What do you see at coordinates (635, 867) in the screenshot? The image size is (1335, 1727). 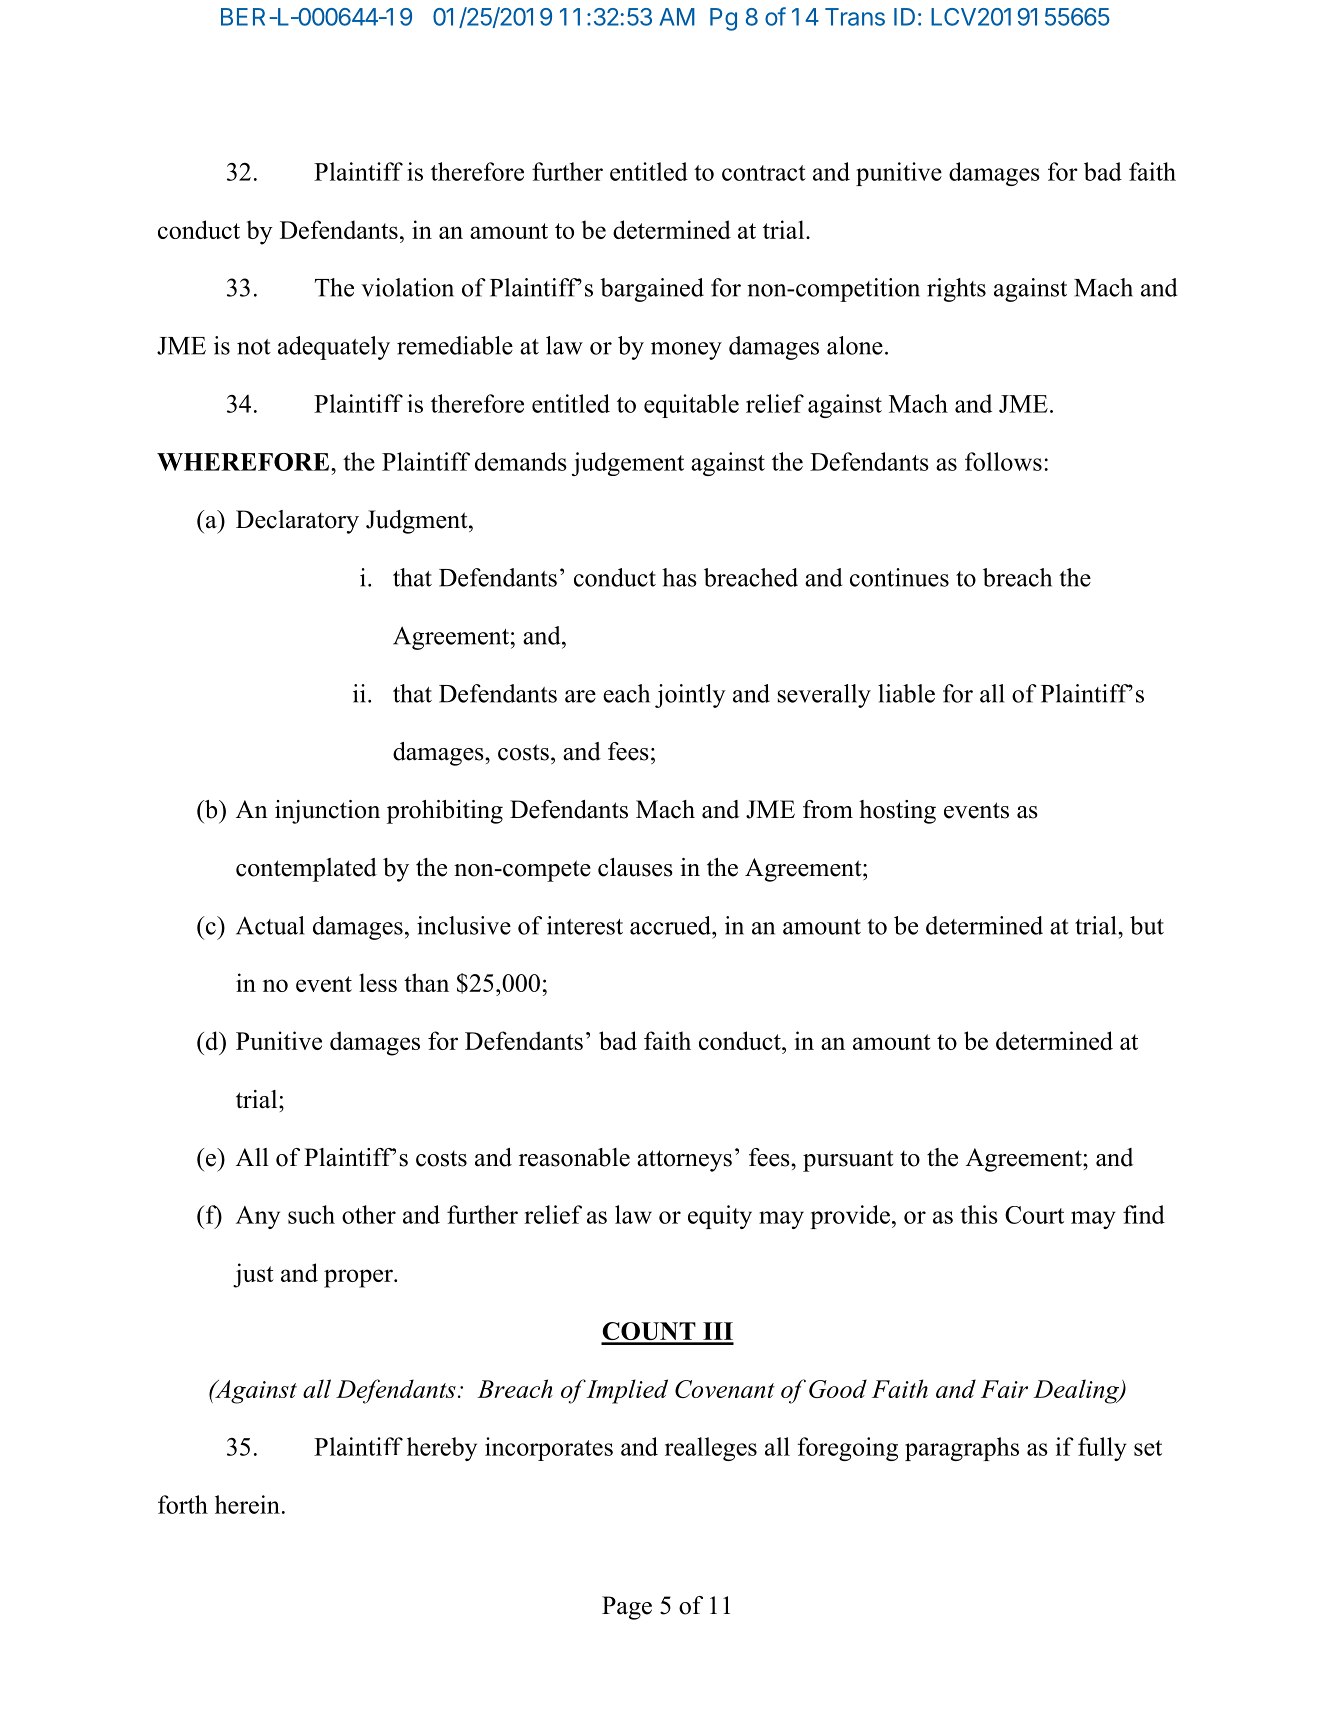 I see `clauses` at bounding box center [635, 867].
